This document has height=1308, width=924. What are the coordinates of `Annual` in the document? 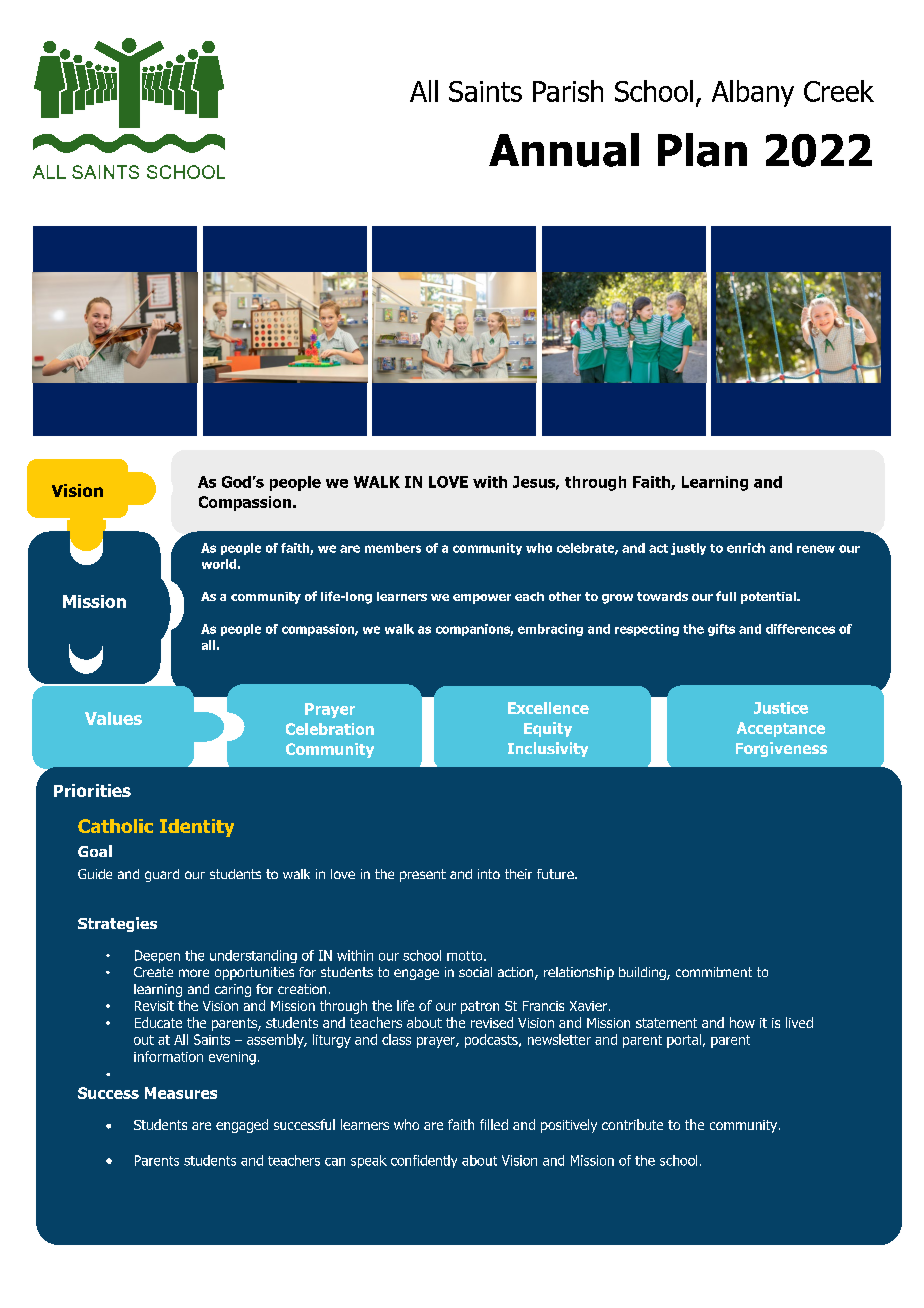 It's located at (564, 150).
